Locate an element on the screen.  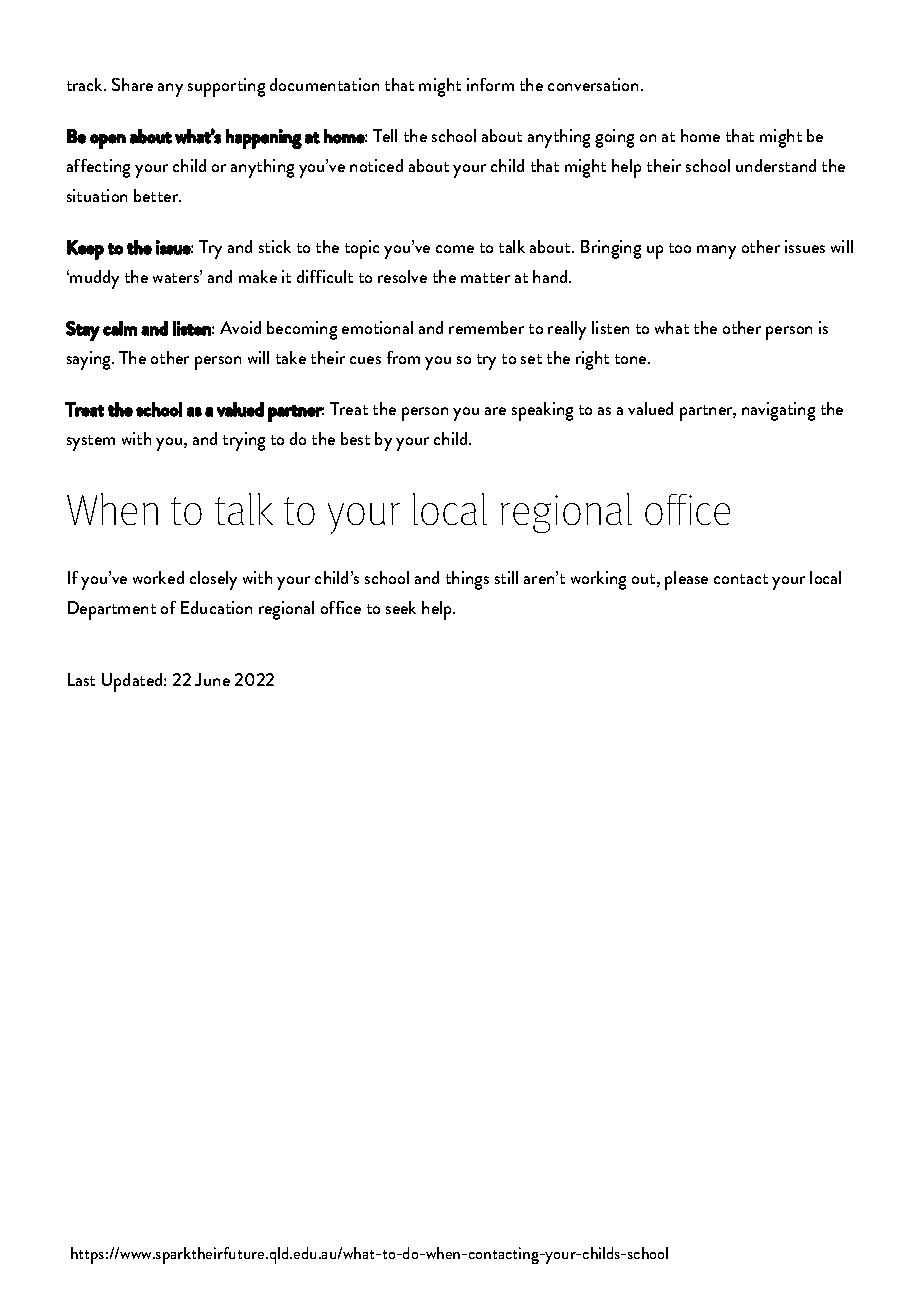
inform is located at coordinates (490, 84).
